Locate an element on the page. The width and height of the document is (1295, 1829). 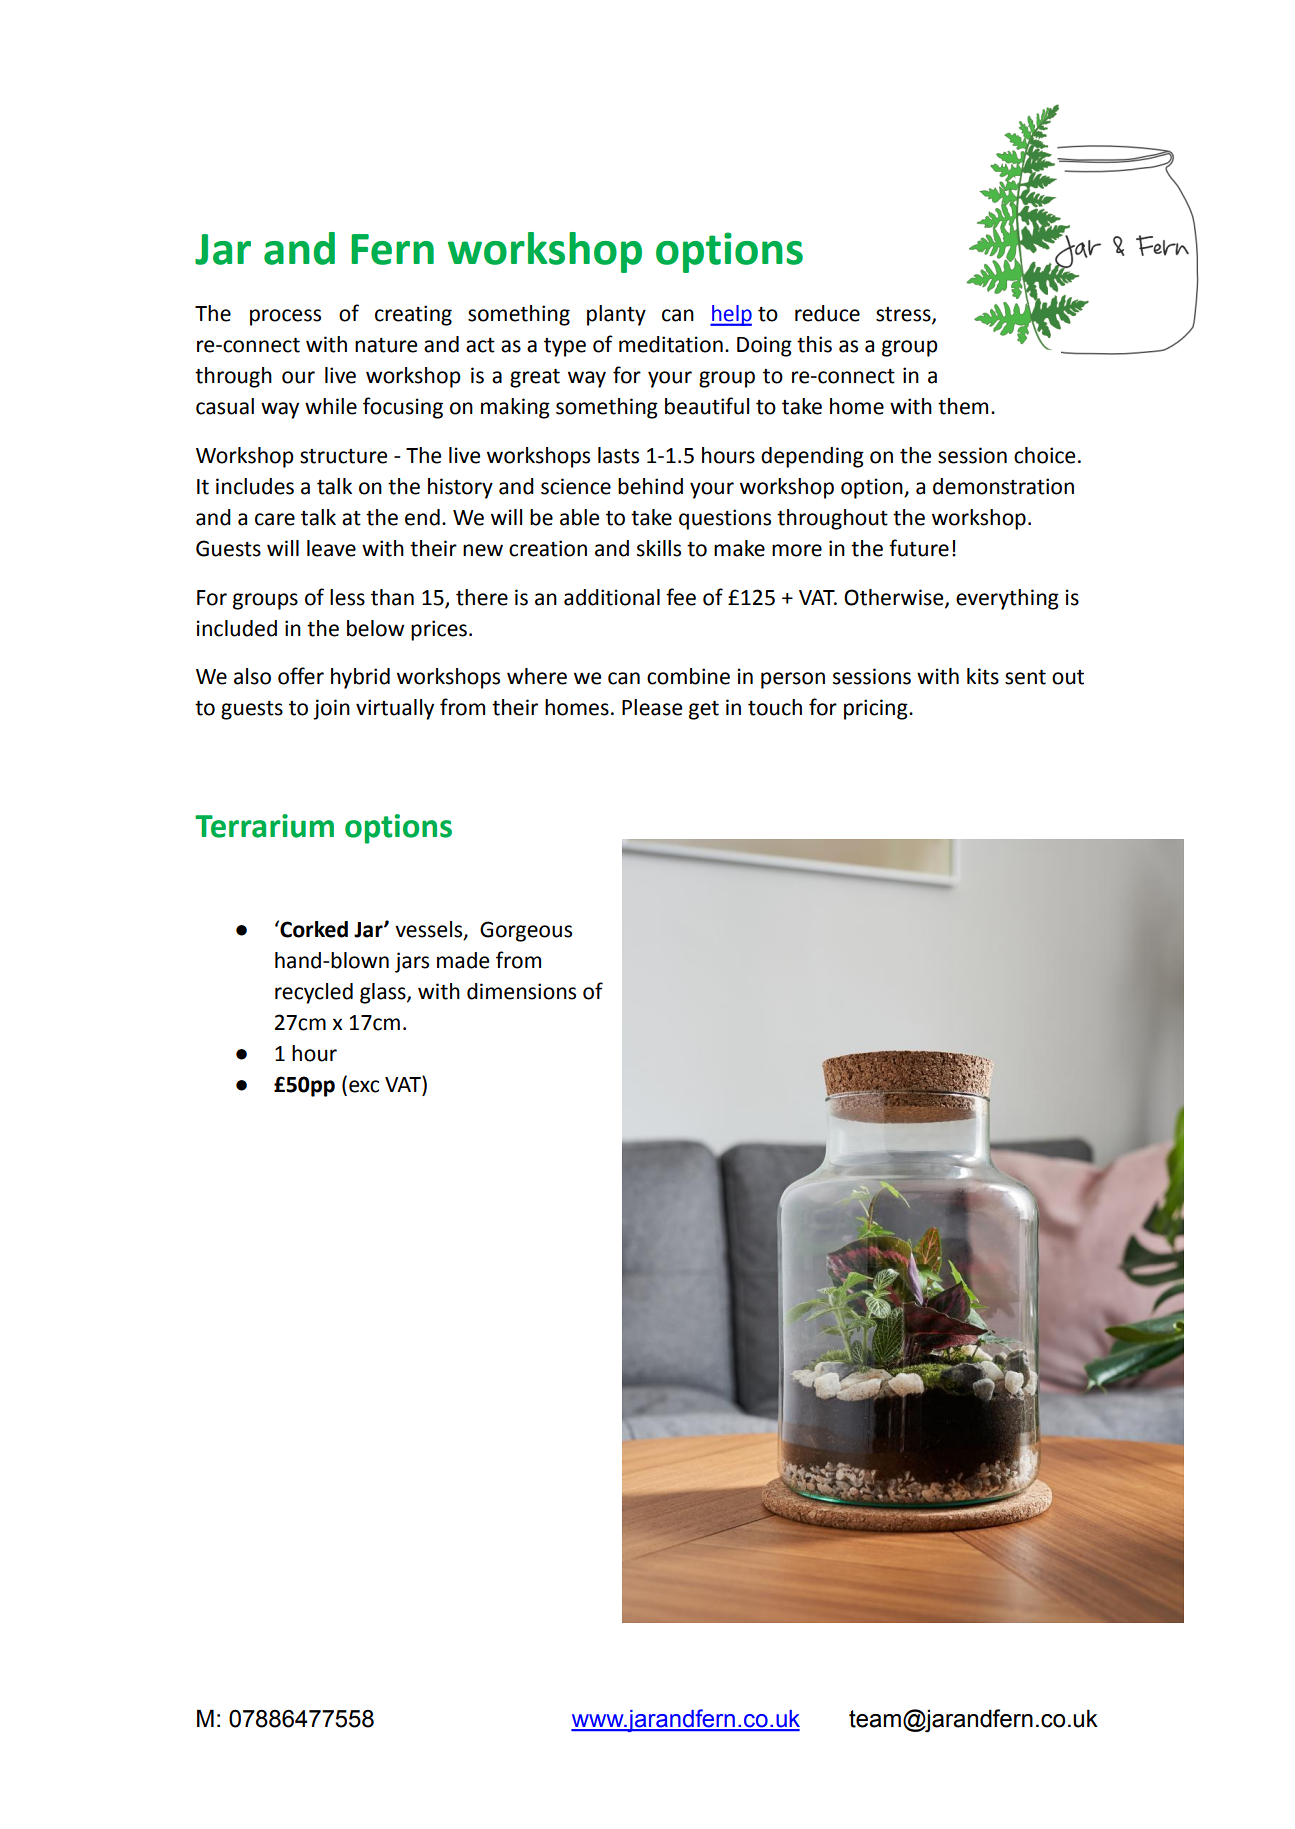
process is located at coordinates (285, 317).
